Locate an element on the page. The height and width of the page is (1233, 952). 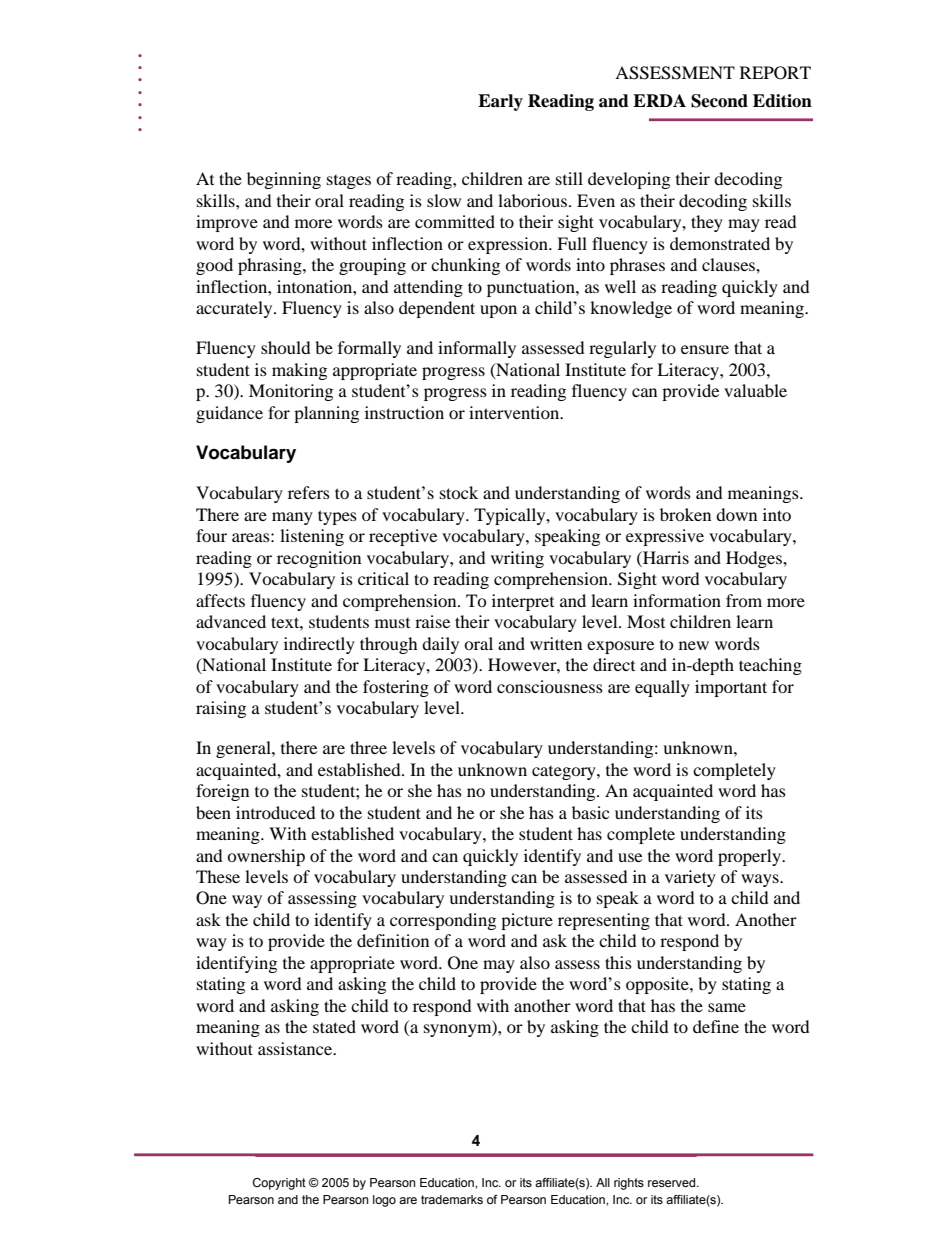
Copyright is located at coordinates (279, 1184).
